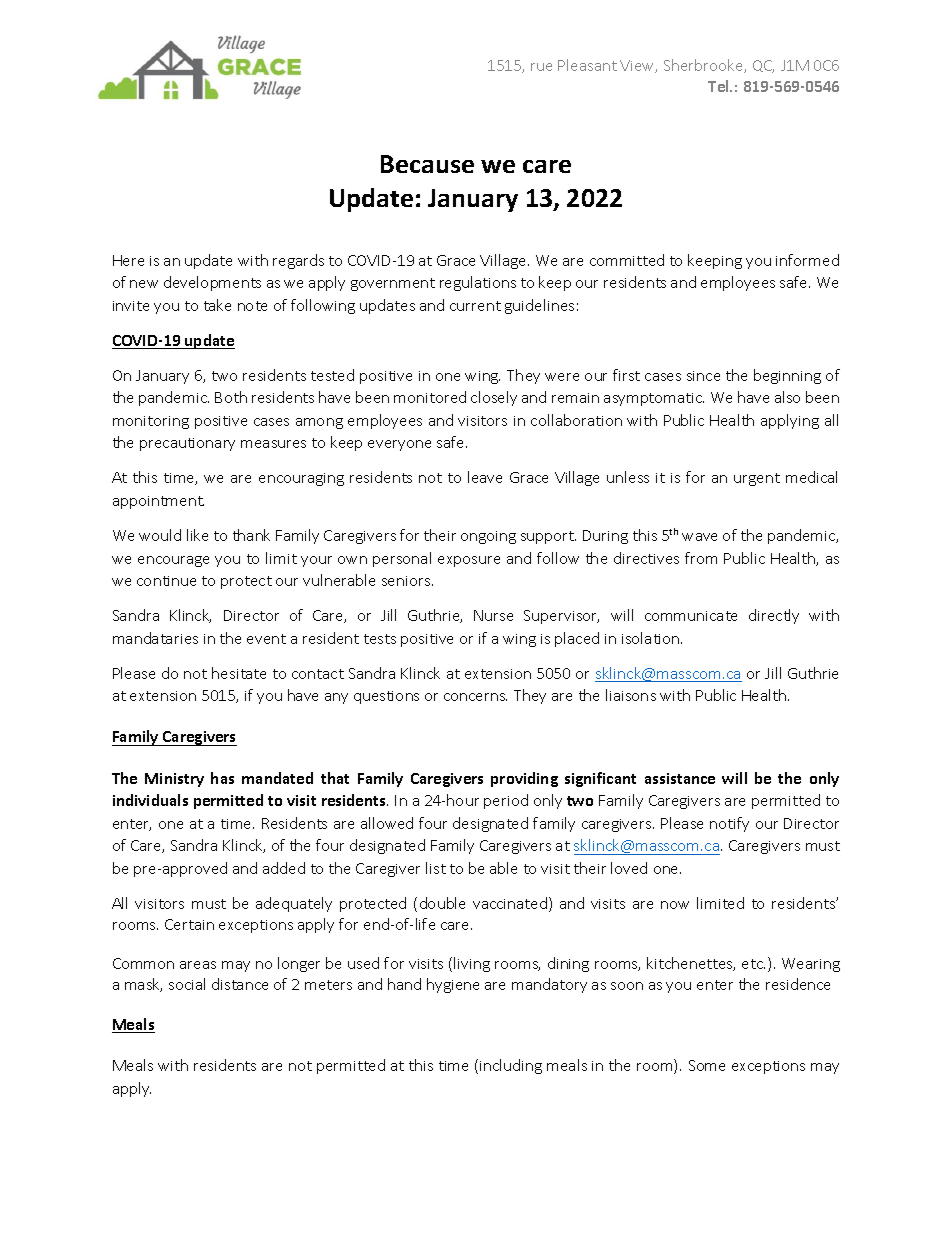 This image has width=952, height=1233. What do you see at coordinates (173, 561) in the image?
I see `encourage` at bounding box center [173, 561].
